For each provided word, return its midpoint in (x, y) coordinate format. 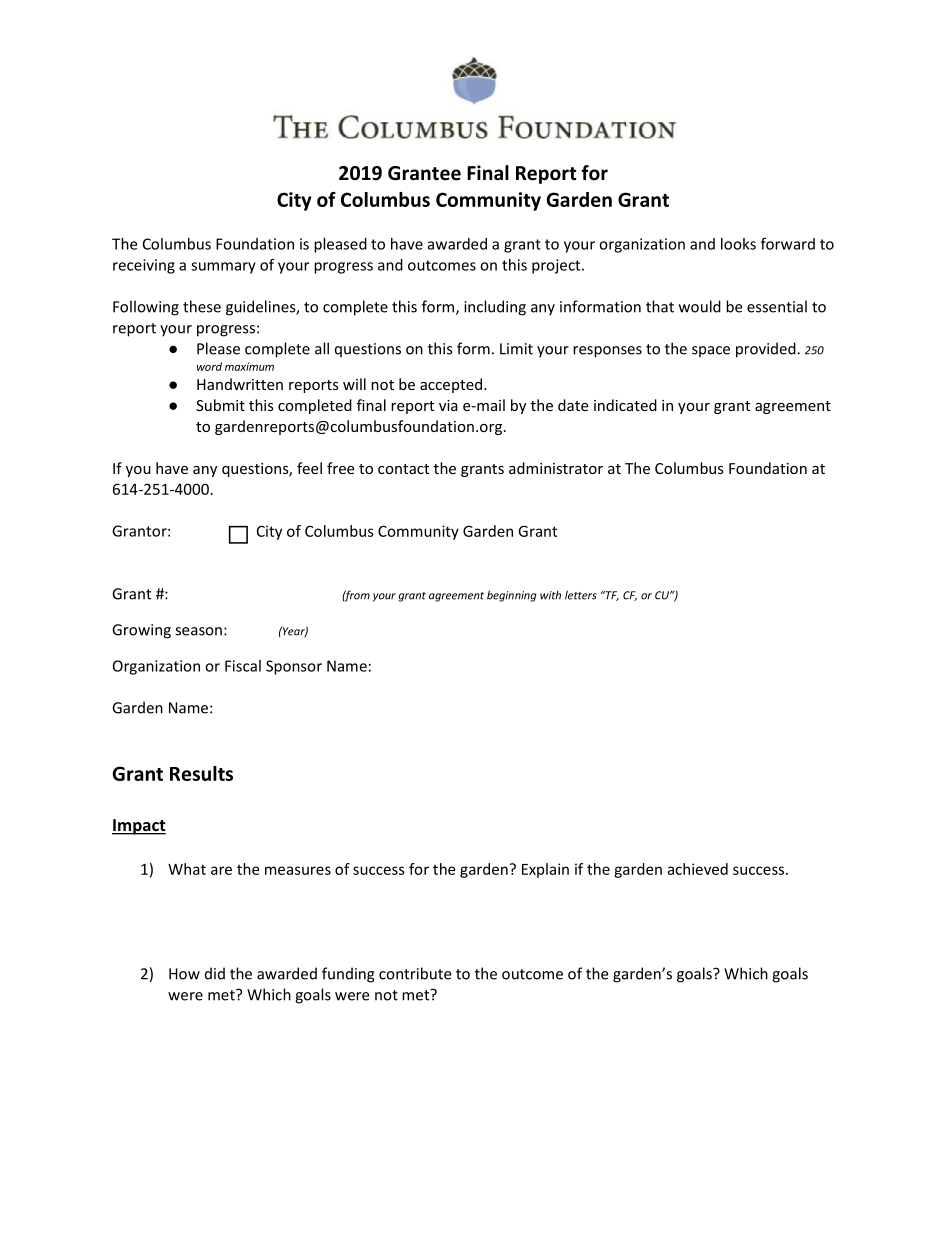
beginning (511, 596)
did (215, 973)
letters (581, 595)
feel (309, 468)
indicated (625, 405)
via (448, 405)
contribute (415, 973)
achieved (697, 869)
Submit (220, 405)
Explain (545, 870)
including (495, 308)
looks (738, 244)
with (550, 595)
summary (223, 268)
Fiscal (243, 666)
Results (201, 773)
